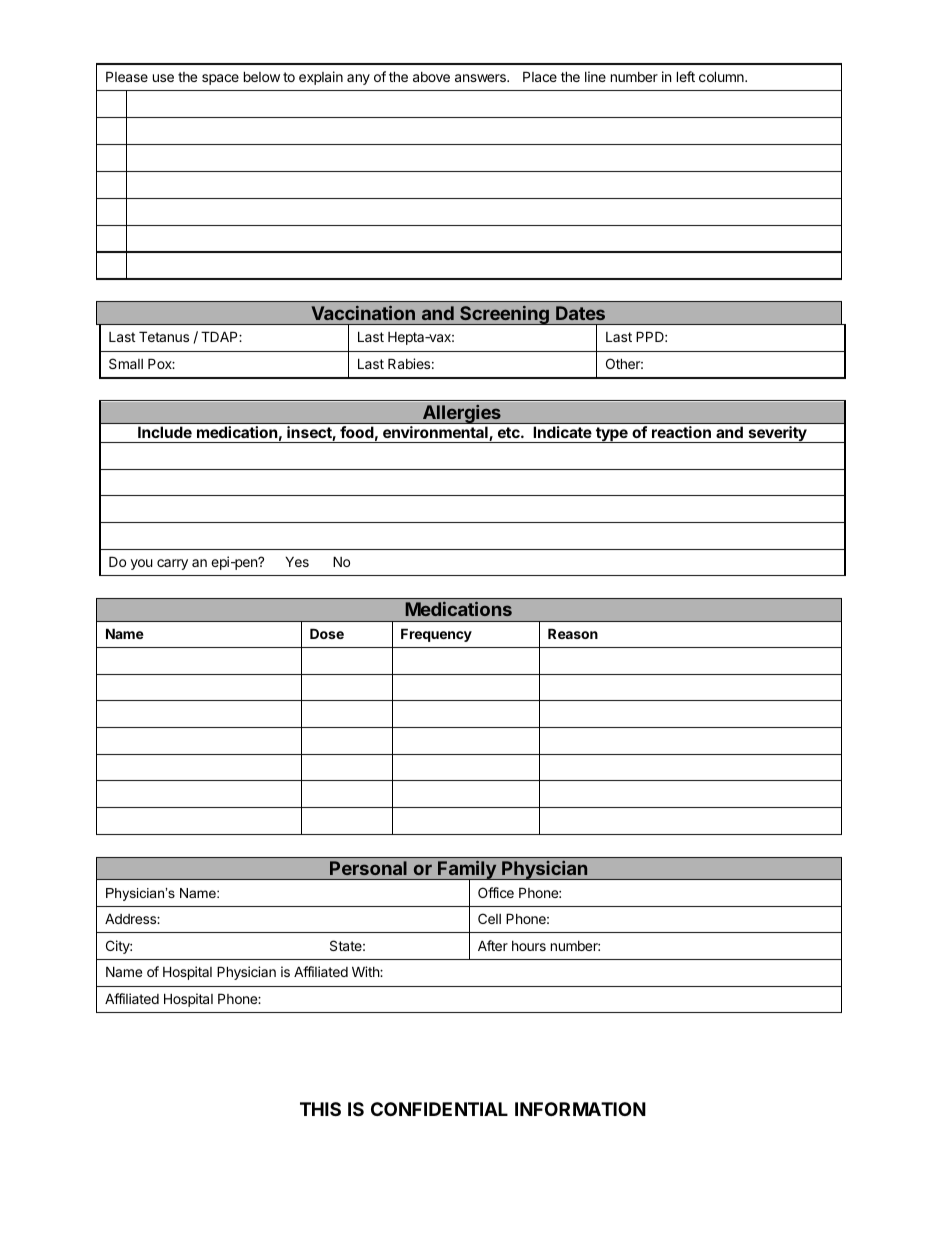 The image size is (952, 1233). What do you see at coordinates (327, 633) in the screenshot?
I see `Dose` at bounding box center [327, 633].
